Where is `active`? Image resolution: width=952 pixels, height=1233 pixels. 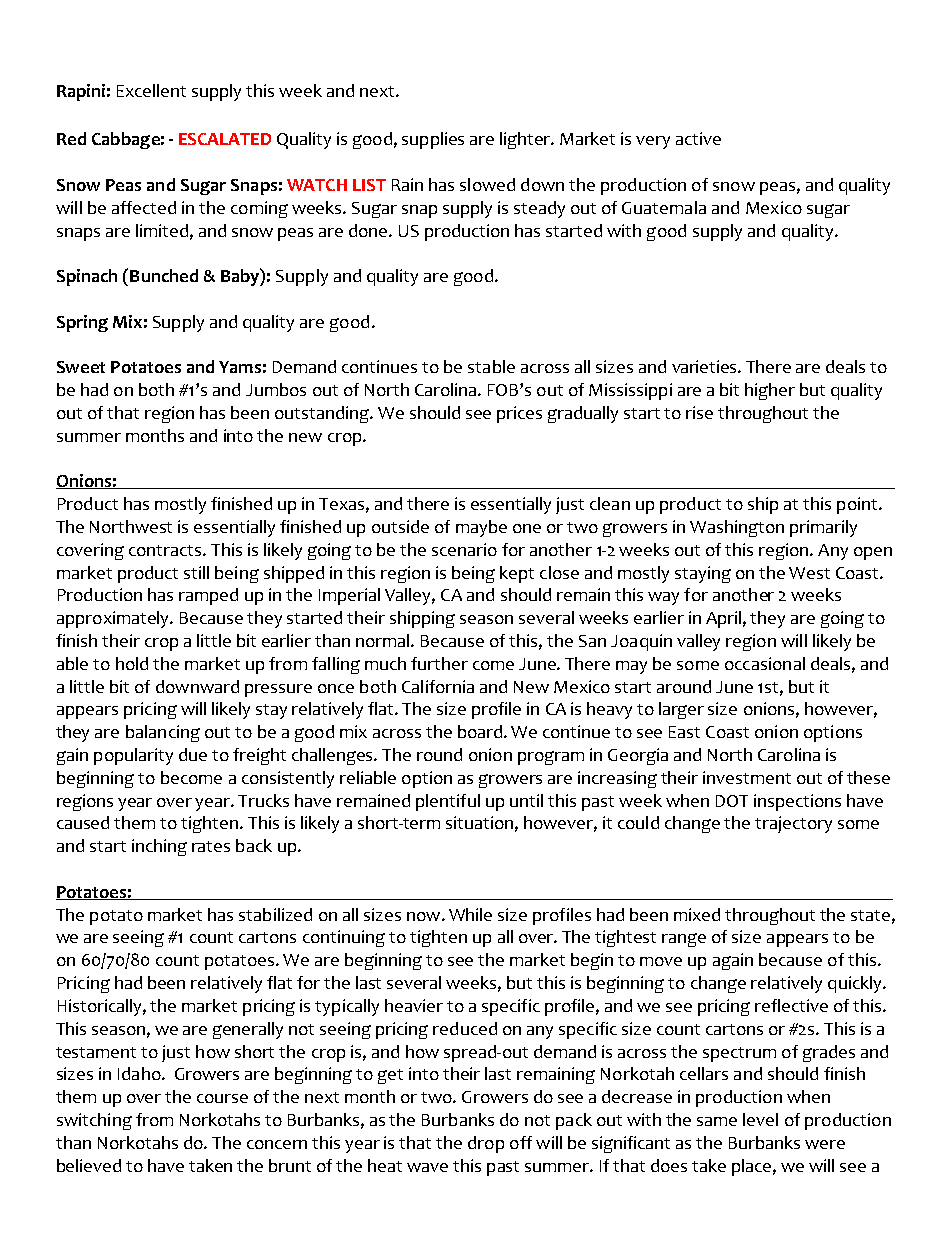
active is located at coordinates (698, 138).
